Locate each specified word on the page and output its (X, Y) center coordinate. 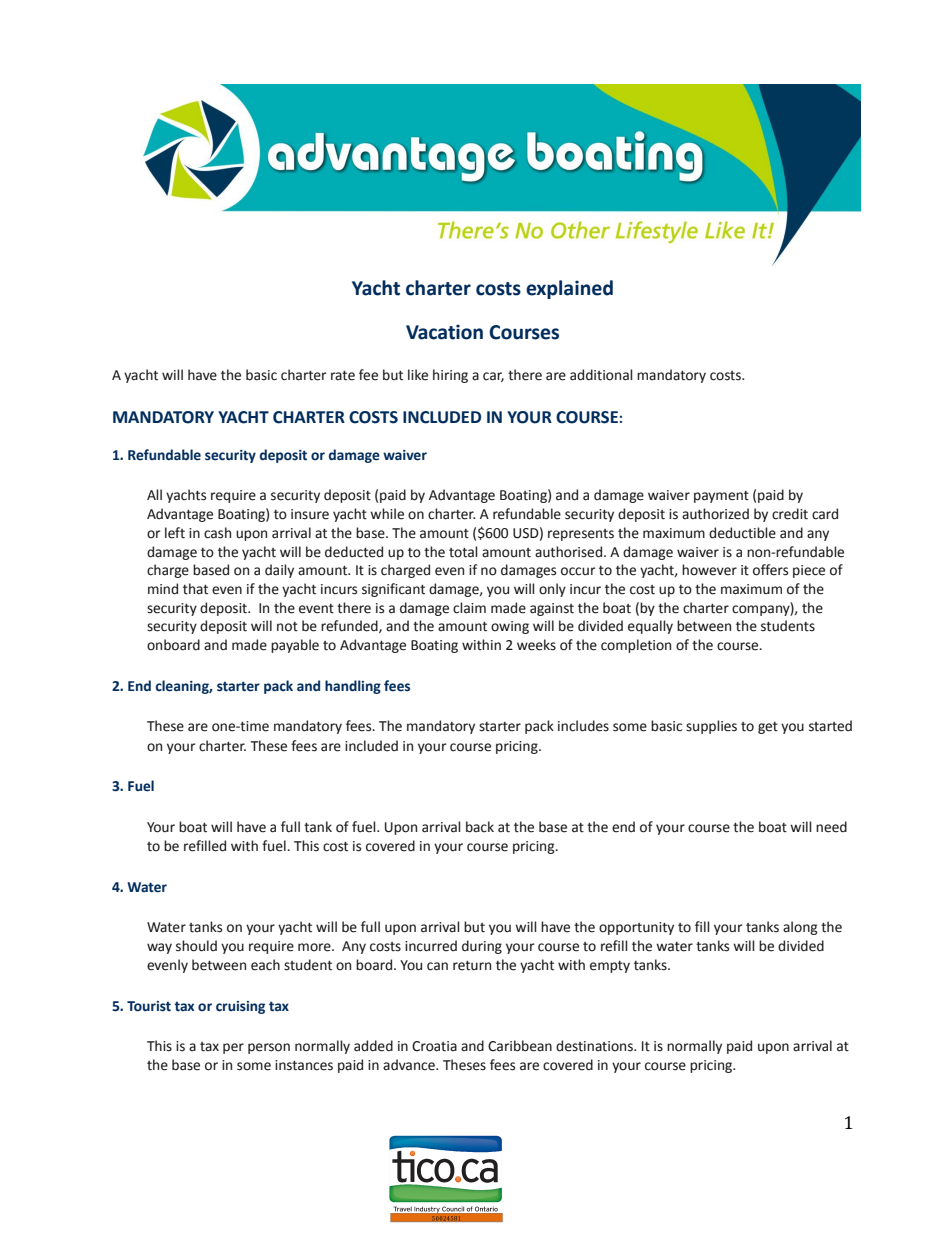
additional (601, 375)
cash (217, 533)
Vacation (444, 332)
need (831, 827)
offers (770, 570)
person (269, 1048)
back (480, 827)
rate (343, 375)
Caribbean (520, 1046)
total (463, 552)
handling (353, 687)
